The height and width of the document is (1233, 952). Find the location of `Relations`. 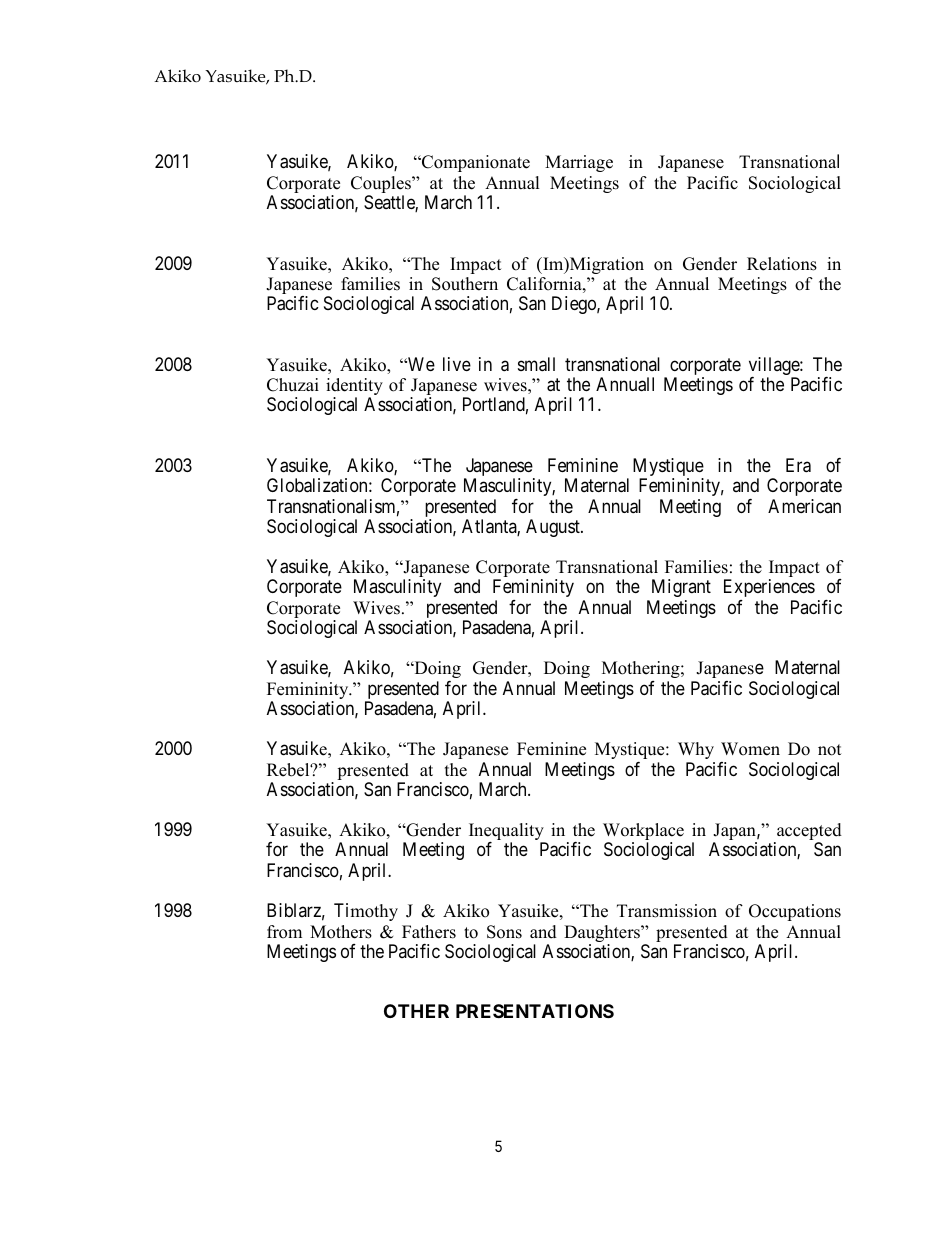

Relations is located at coordinates (782, 264).
